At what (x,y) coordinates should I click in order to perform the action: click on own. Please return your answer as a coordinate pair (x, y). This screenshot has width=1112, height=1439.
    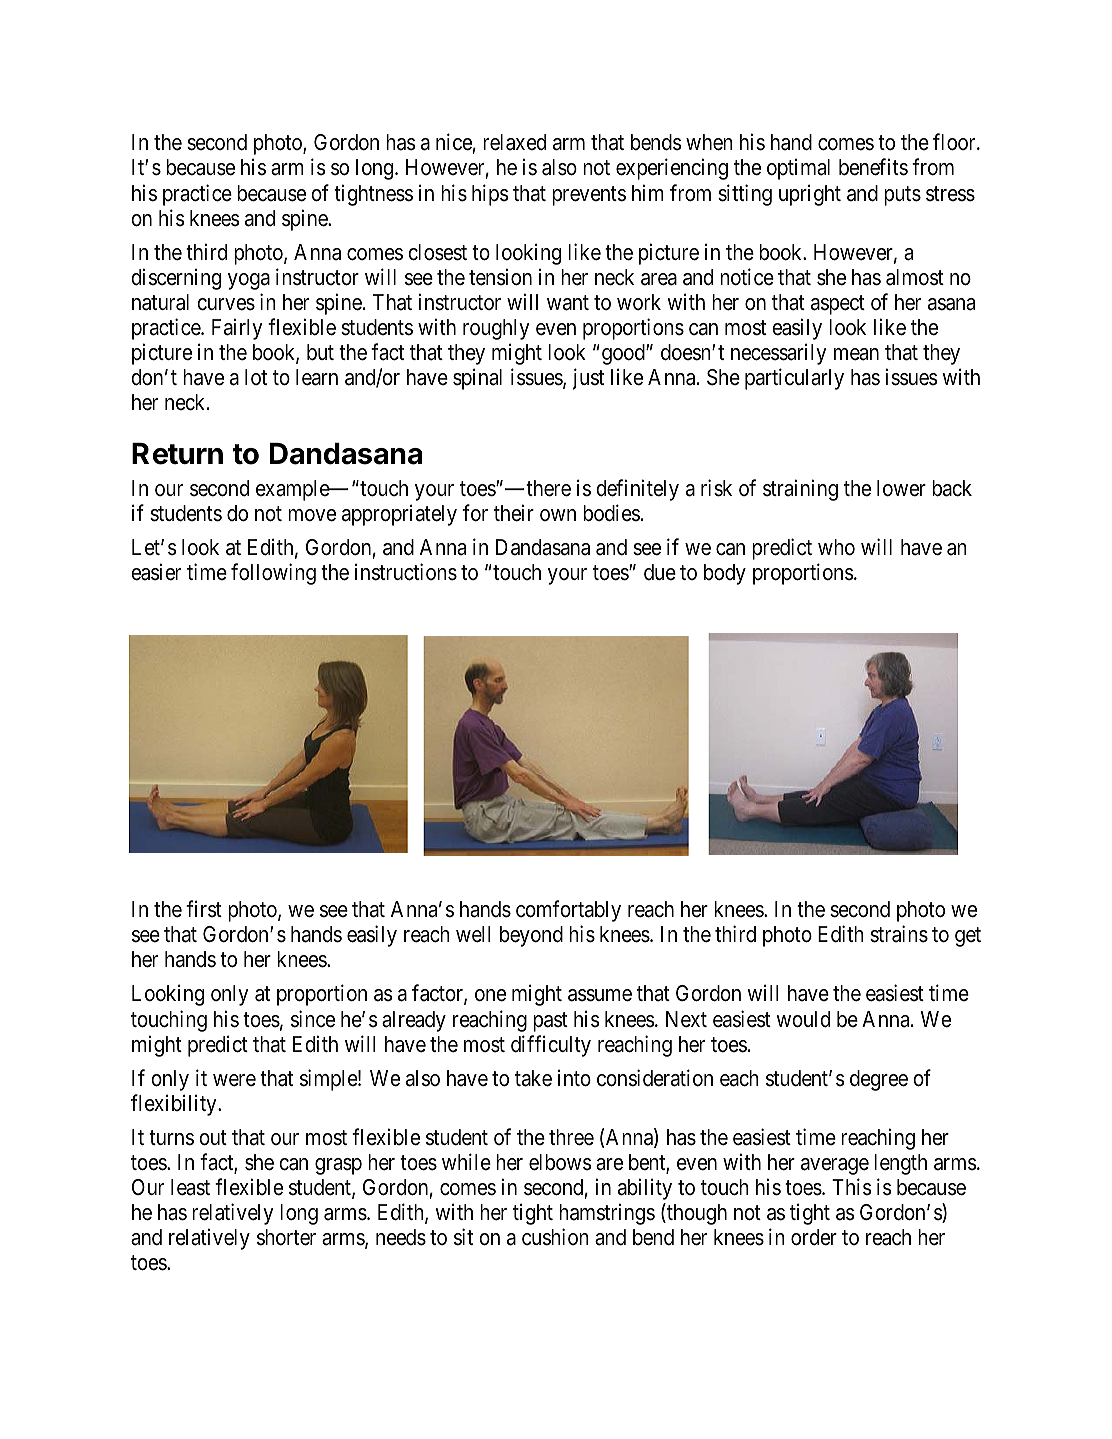
    Looking at the image, I should click on (558, 515).
